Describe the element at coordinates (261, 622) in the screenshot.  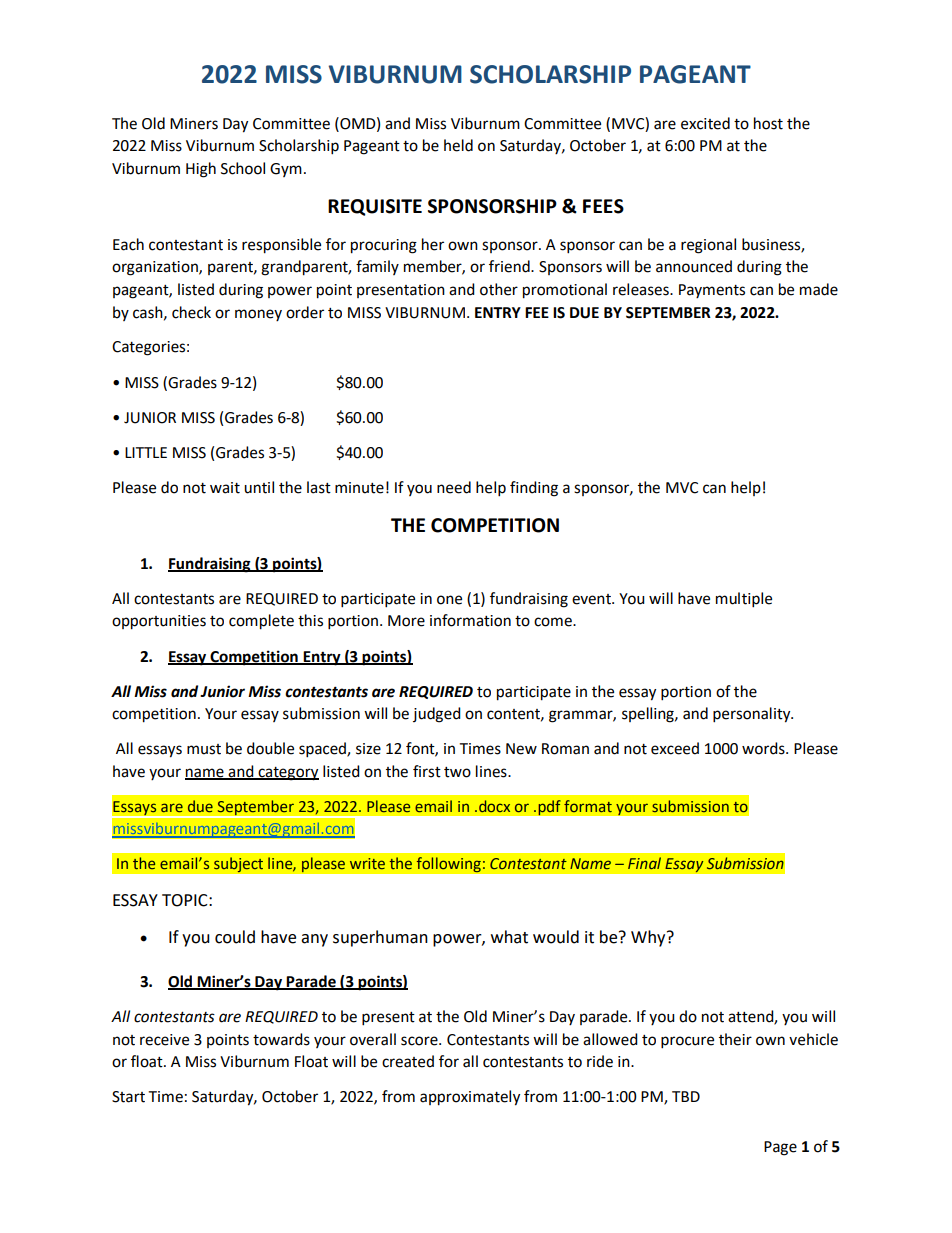
I see `complete` at that location.
